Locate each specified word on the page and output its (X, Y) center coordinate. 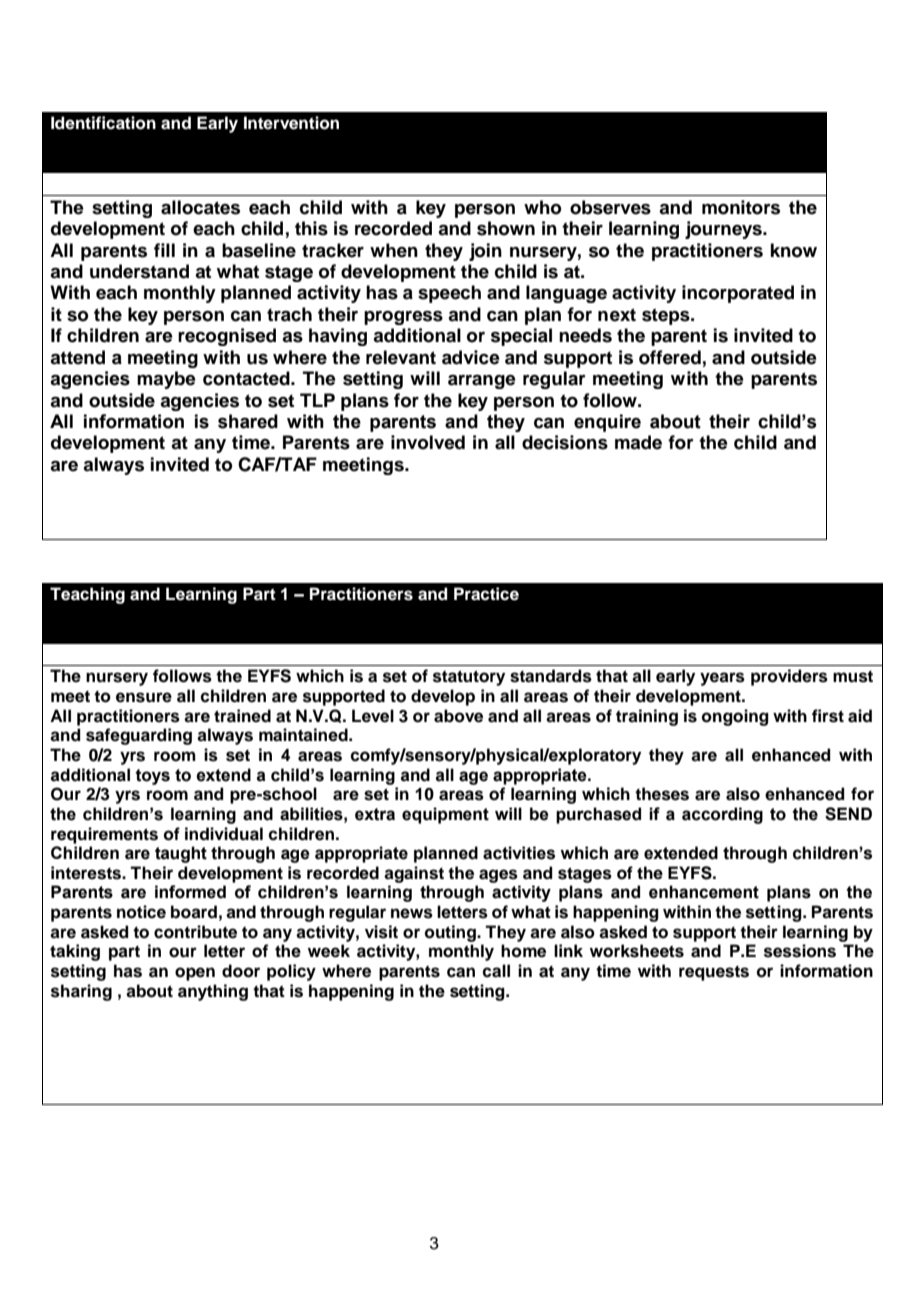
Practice (486, 594)
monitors (741, 207)
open (195, 974)
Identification (103, 123)
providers (789, 677)
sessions (800, 951)
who (542, 207)
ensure (144, 697)
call (496, 971)
